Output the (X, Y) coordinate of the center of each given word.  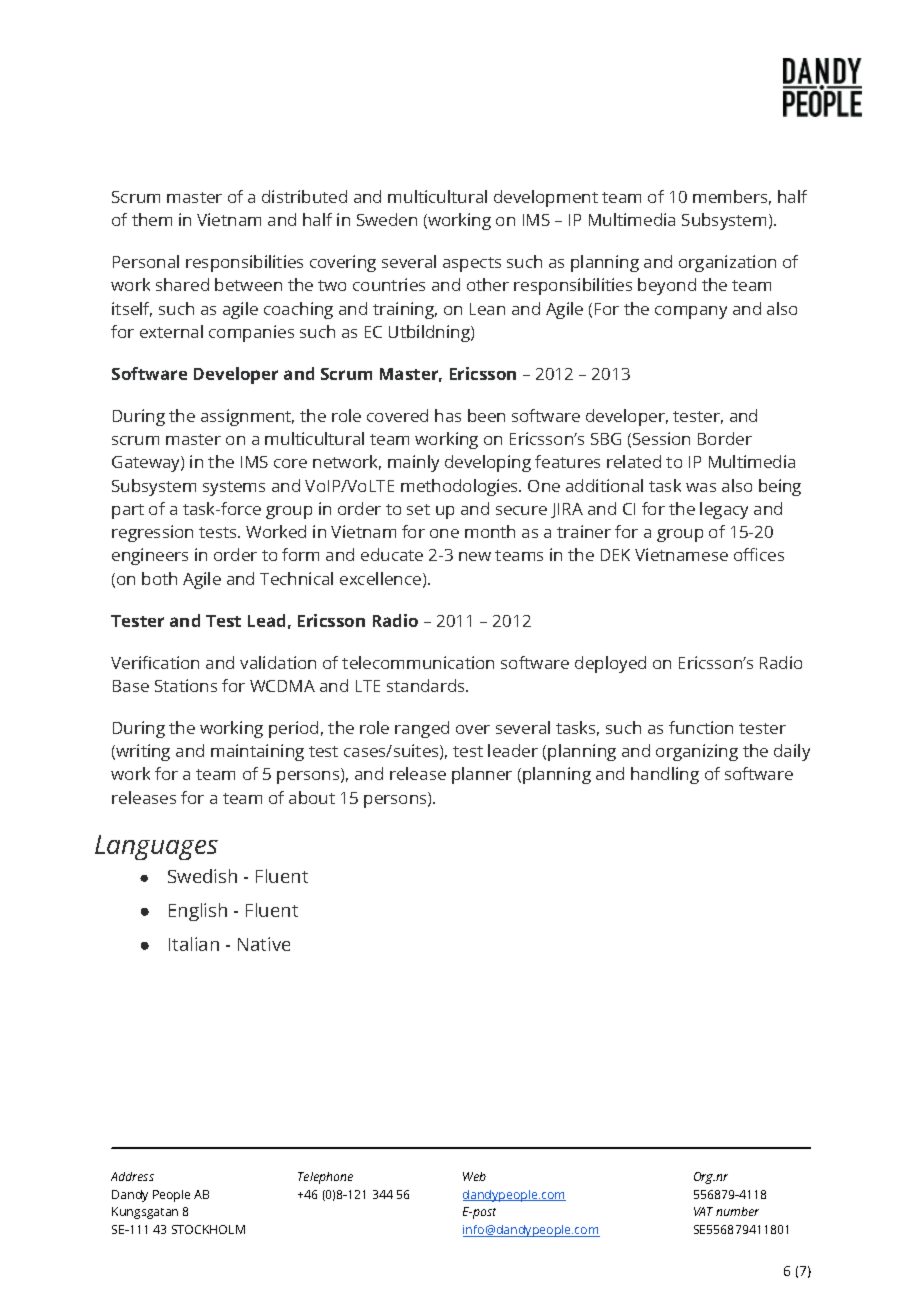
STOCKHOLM (208, 1229)
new (475, 556)
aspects (472, 264)
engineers (150, 556)
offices (759, 554)
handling (665, 775)
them (152, 219)
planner (482, 775)
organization (727, 263)
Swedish (202, 876)
